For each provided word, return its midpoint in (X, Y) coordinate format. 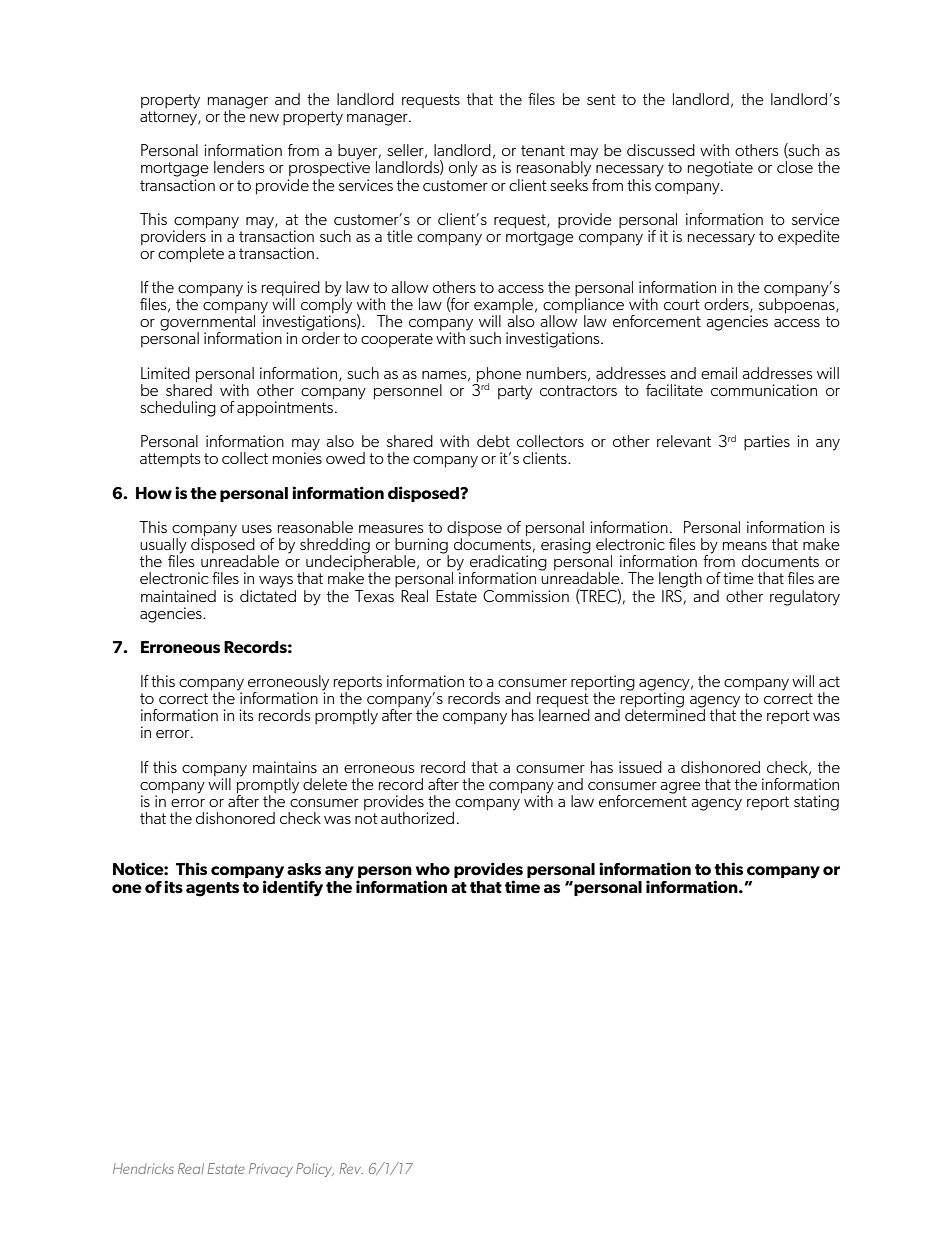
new (264, 118)
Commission (526, 596)
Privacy (271, 1170)
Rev (351, 1168)
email (719, 373)
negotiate (720, 169)
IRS (673, 595)
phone (498, 376)
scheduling (178, 409)
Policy (315, 1170)
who (433, 869)
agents (212, 889)
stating (816, 803)
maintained (178, 596)
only (463, 169)
